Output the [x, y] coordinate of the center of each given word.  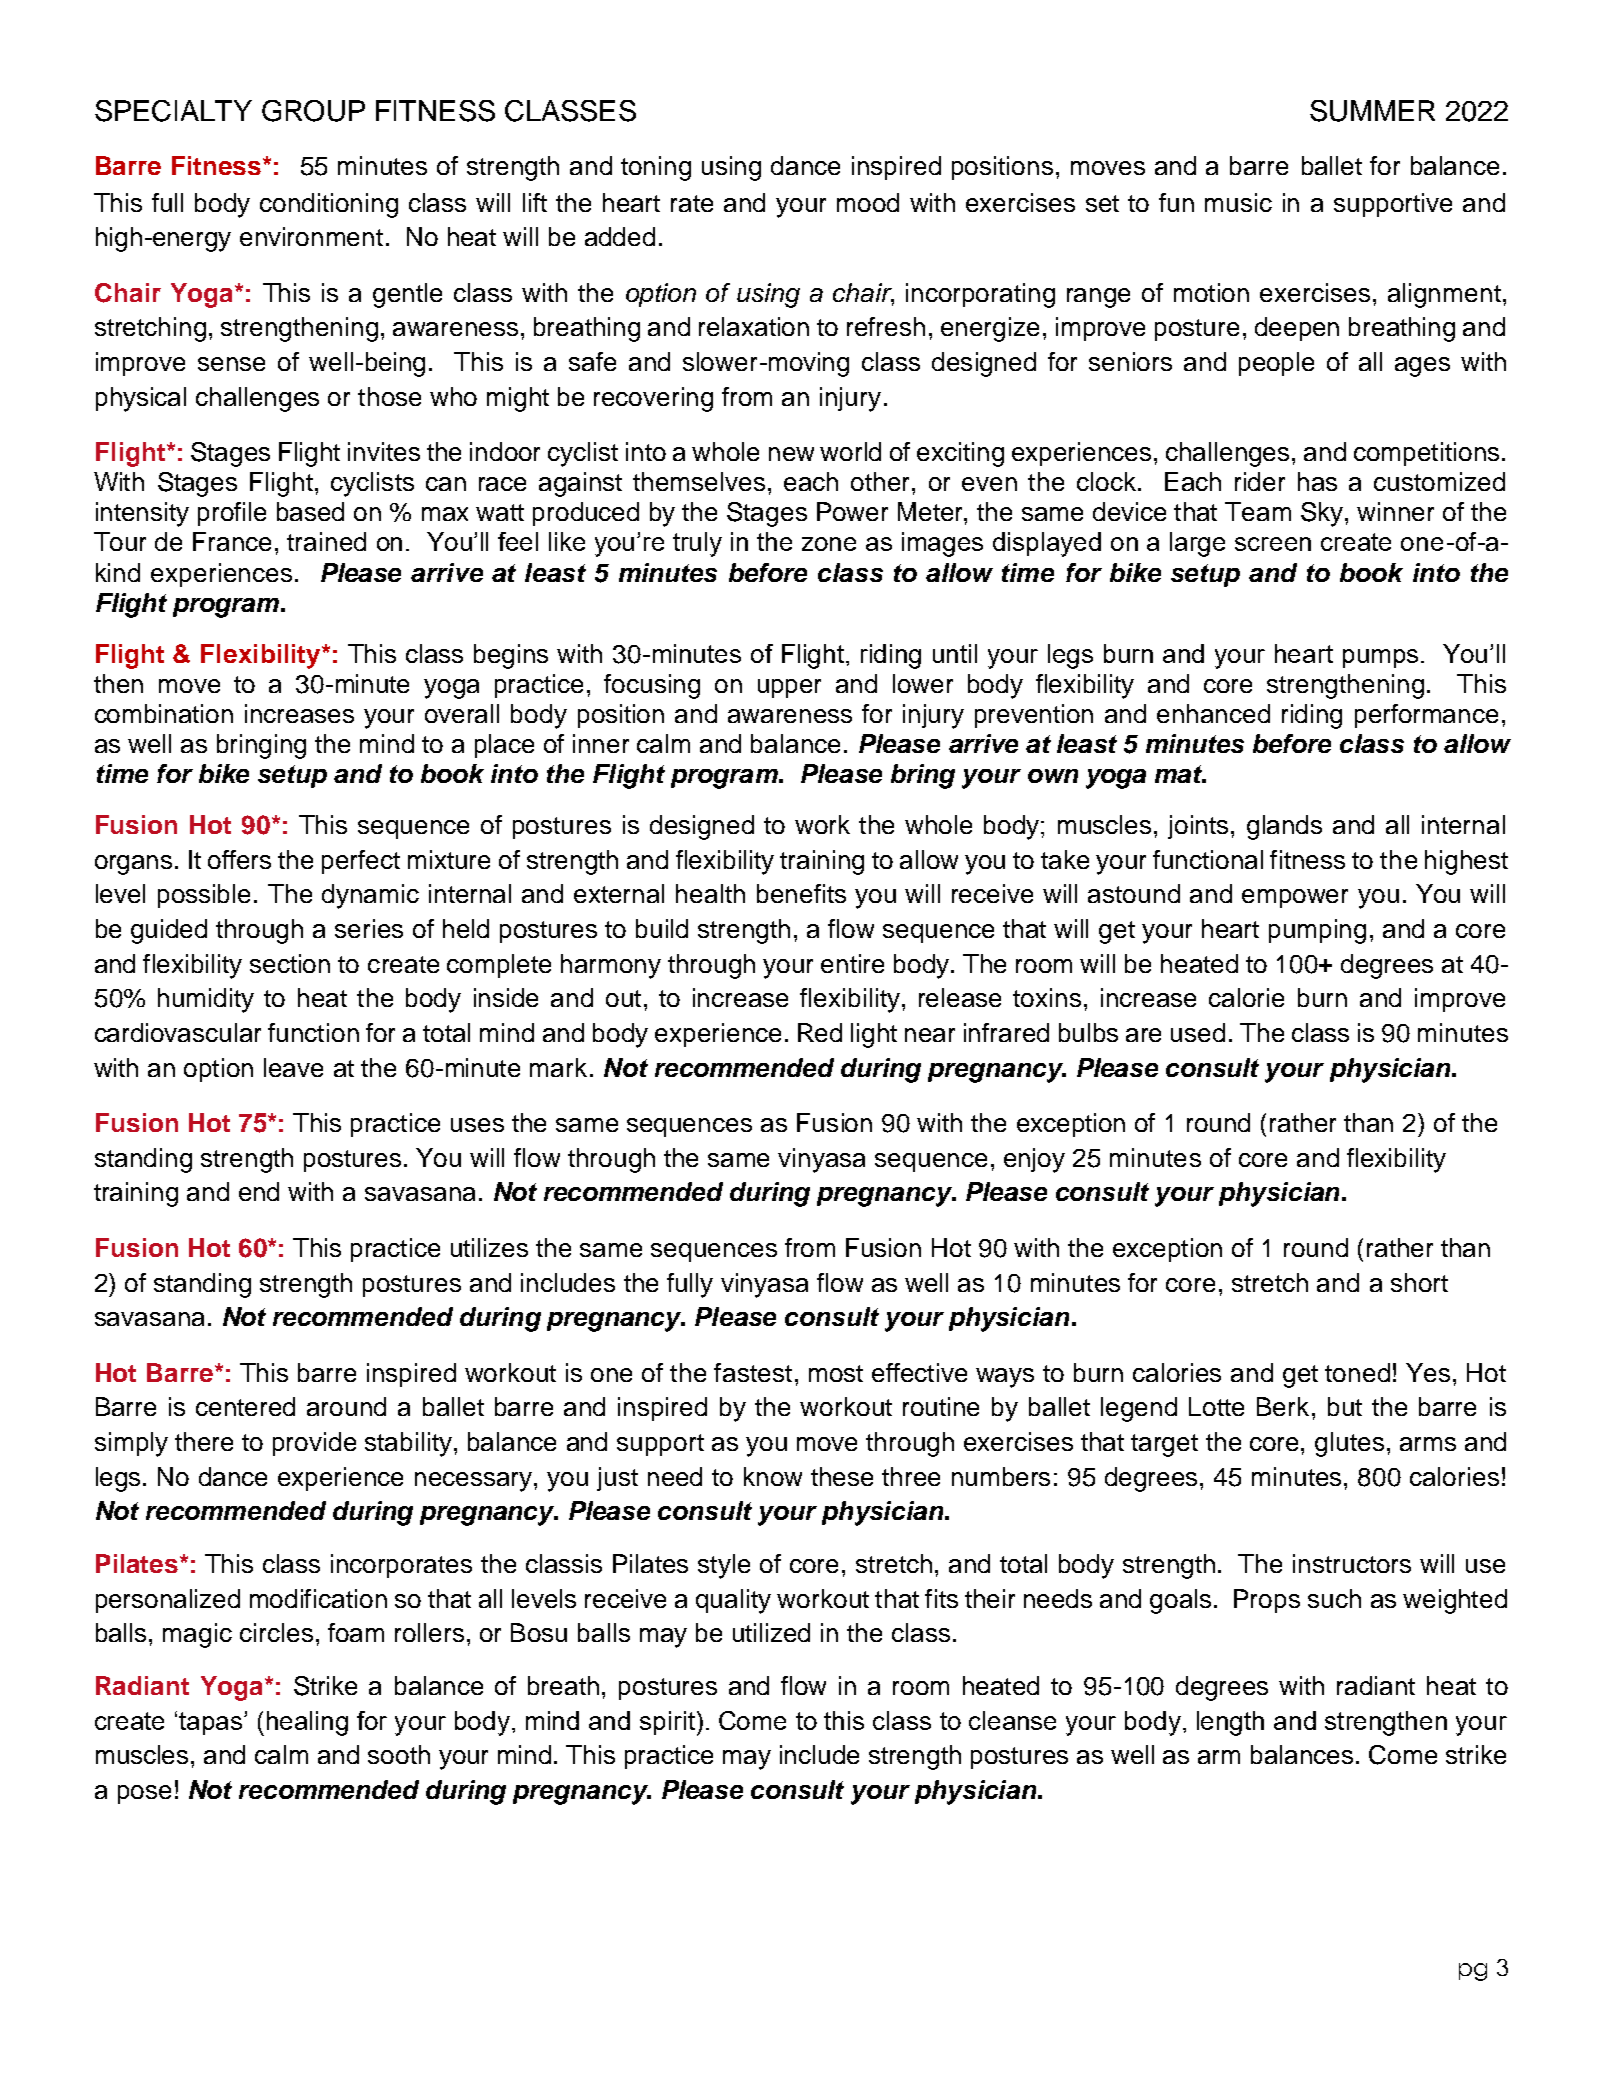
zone [829, 544]
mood [868, 202]
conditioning [329, 205]
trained [326, 541]
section [290, 963]
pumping [1317, 931]
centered [245, 1406]
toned [1357, 1372]
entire [852, 963]
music [1238, 202]
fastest [753, 1372]
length [1230, 1723]
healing [307, 1723]
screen [1273, 544]
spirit [667, 1723]
